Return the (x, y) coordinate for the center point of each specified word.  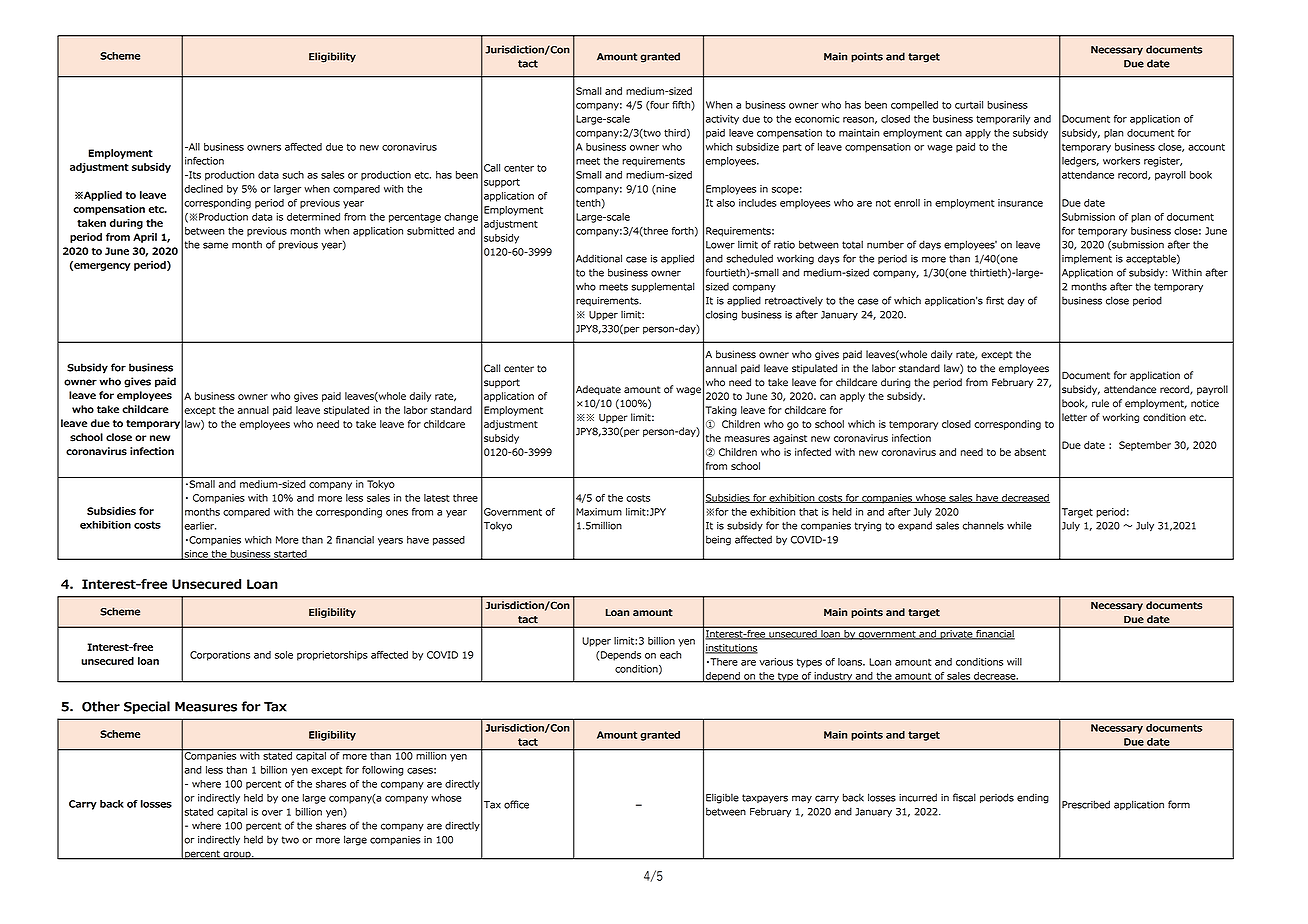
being (718, 540)
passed (449, 541)
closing (721, 315)
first (995, 300)
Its (194, 175)
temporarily (1003, 120)
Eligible (722, 798)
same (215, 245)
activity (722, 120)
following (382, 771)
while (1019, 525)
